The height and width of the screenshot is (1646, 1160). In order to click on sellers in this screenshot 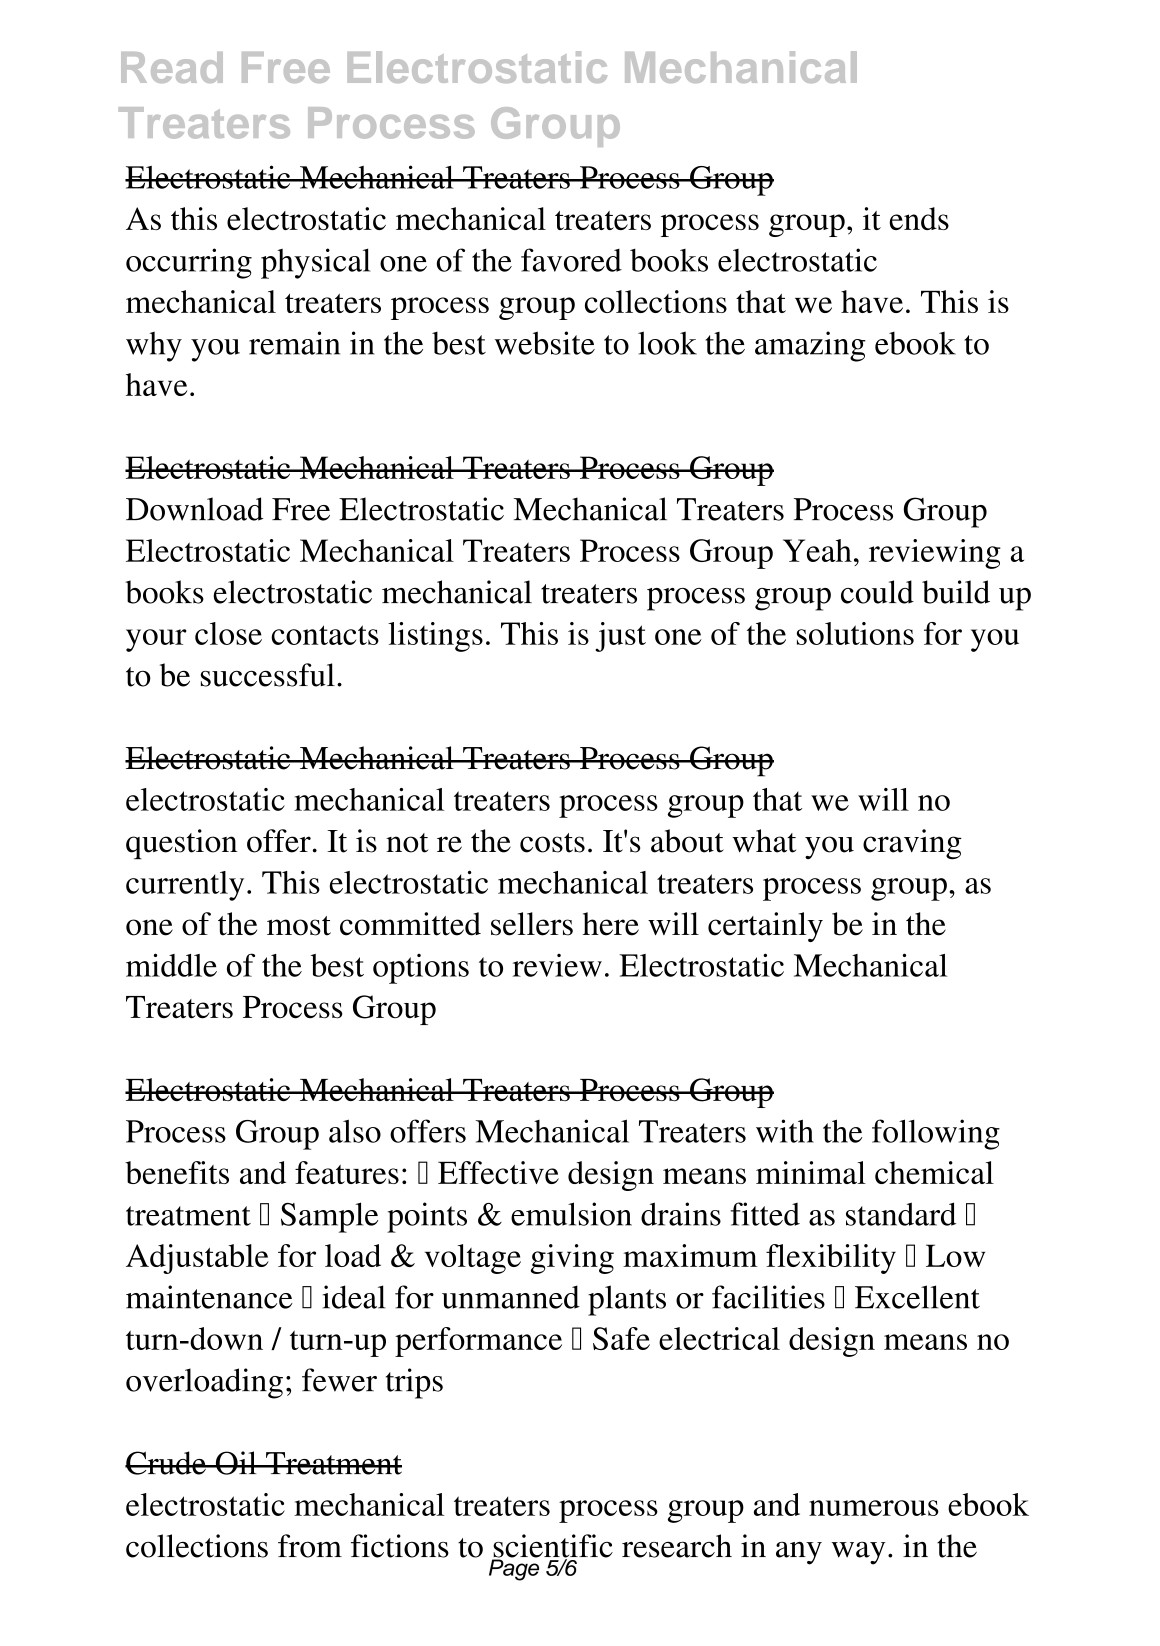, I will do `click(532, 924)`.
